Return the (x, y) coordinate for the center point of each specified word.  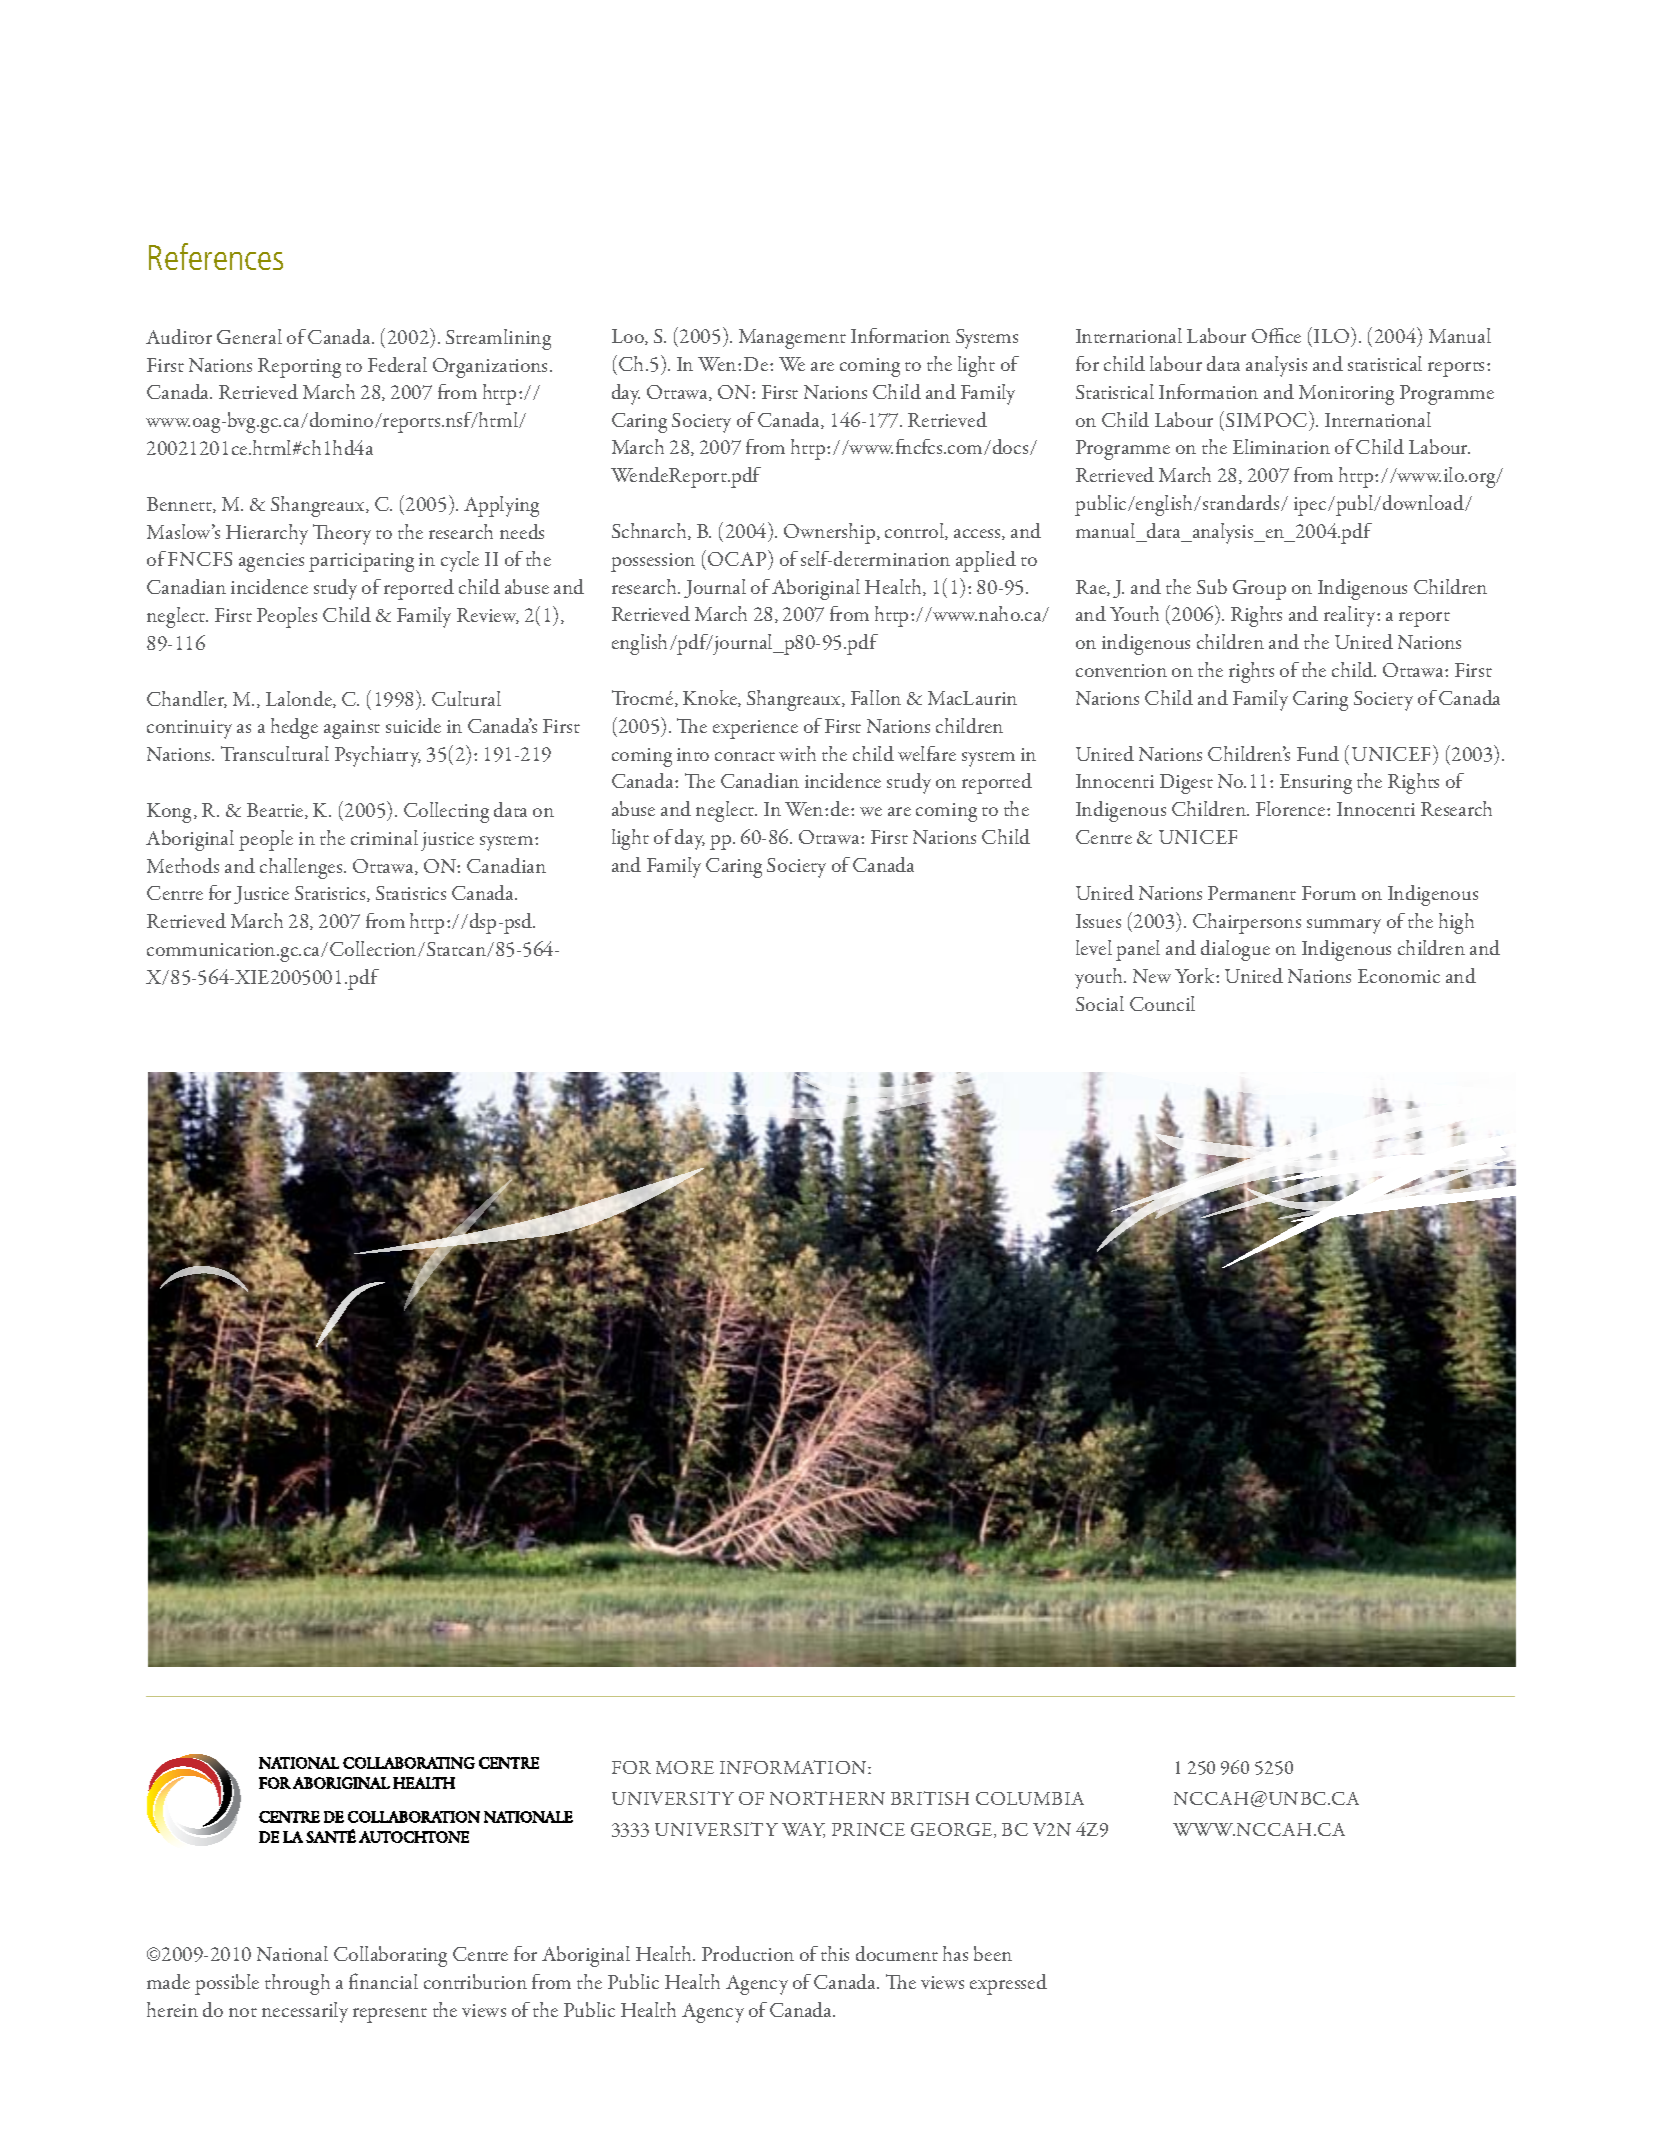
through (297, 1984)
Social (1100, 1003)
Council (1162, 1003)
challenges (302, 868)
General (249, 336)
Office (1276, 335)
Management (792, 339)
